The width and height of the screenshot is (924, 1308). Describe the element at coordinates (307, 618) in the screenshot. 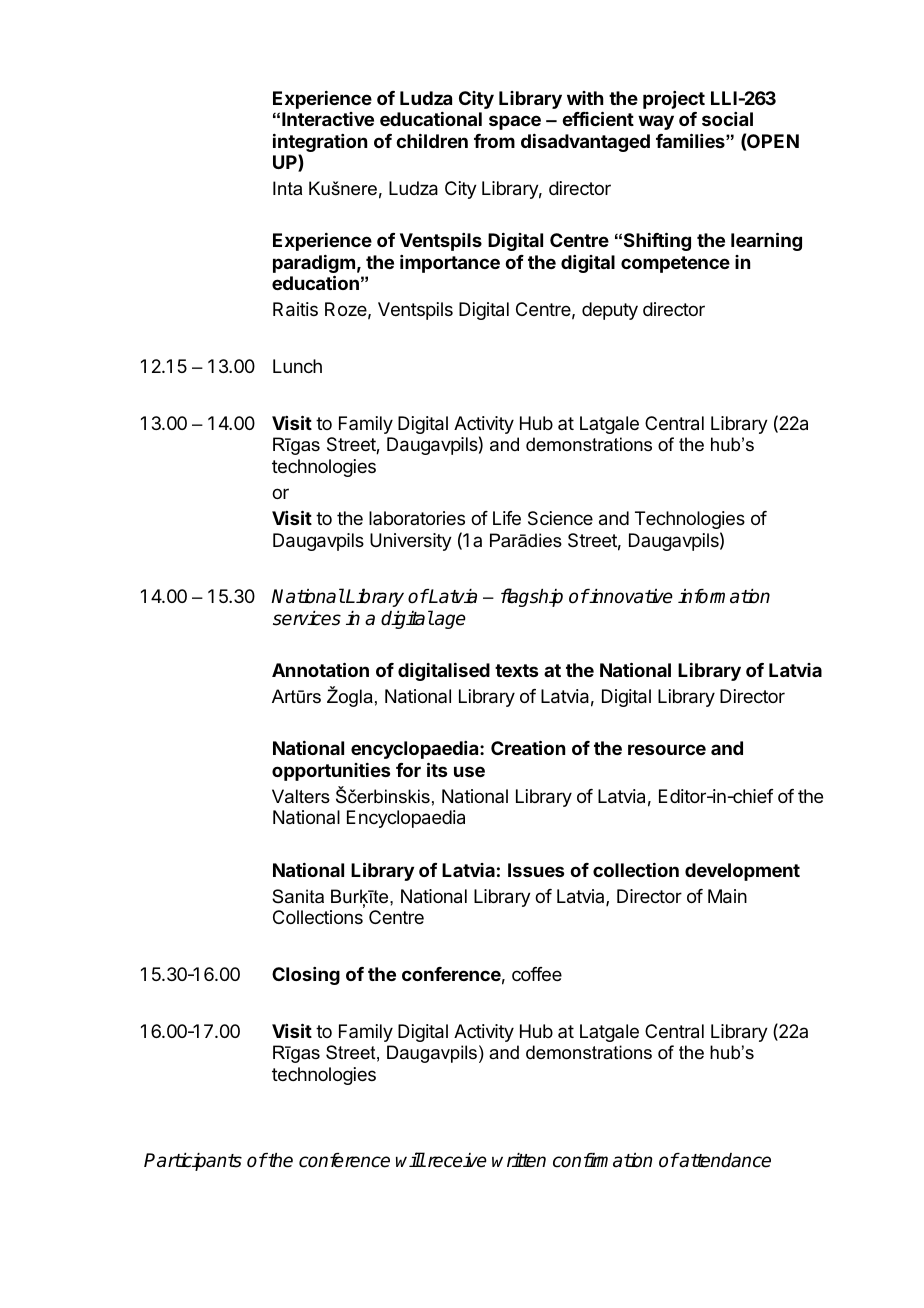

I see `services` at that location.
